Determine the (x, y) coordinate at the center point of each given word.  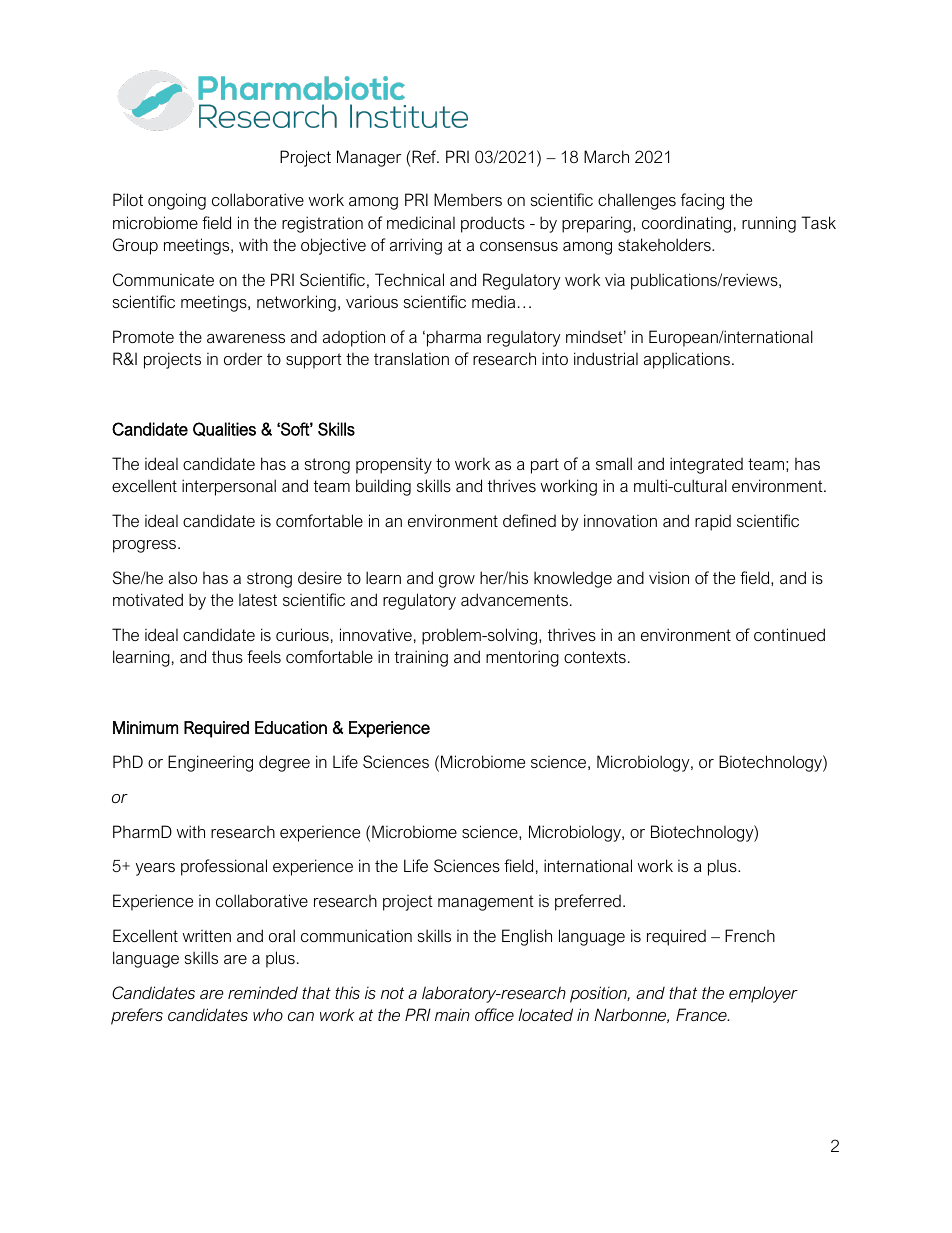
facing (702, 201)
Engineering (210, 763)
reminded (263, 992)
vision (669, 577)
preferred (588, 902)
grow (457, 581)
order (243, 358)
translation (411, 358)
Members (468, 199)
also (183, 578)
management (486, 903)
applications (687, 360)
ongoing (177, 201)
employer (763, 994)
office (494, 1014)
